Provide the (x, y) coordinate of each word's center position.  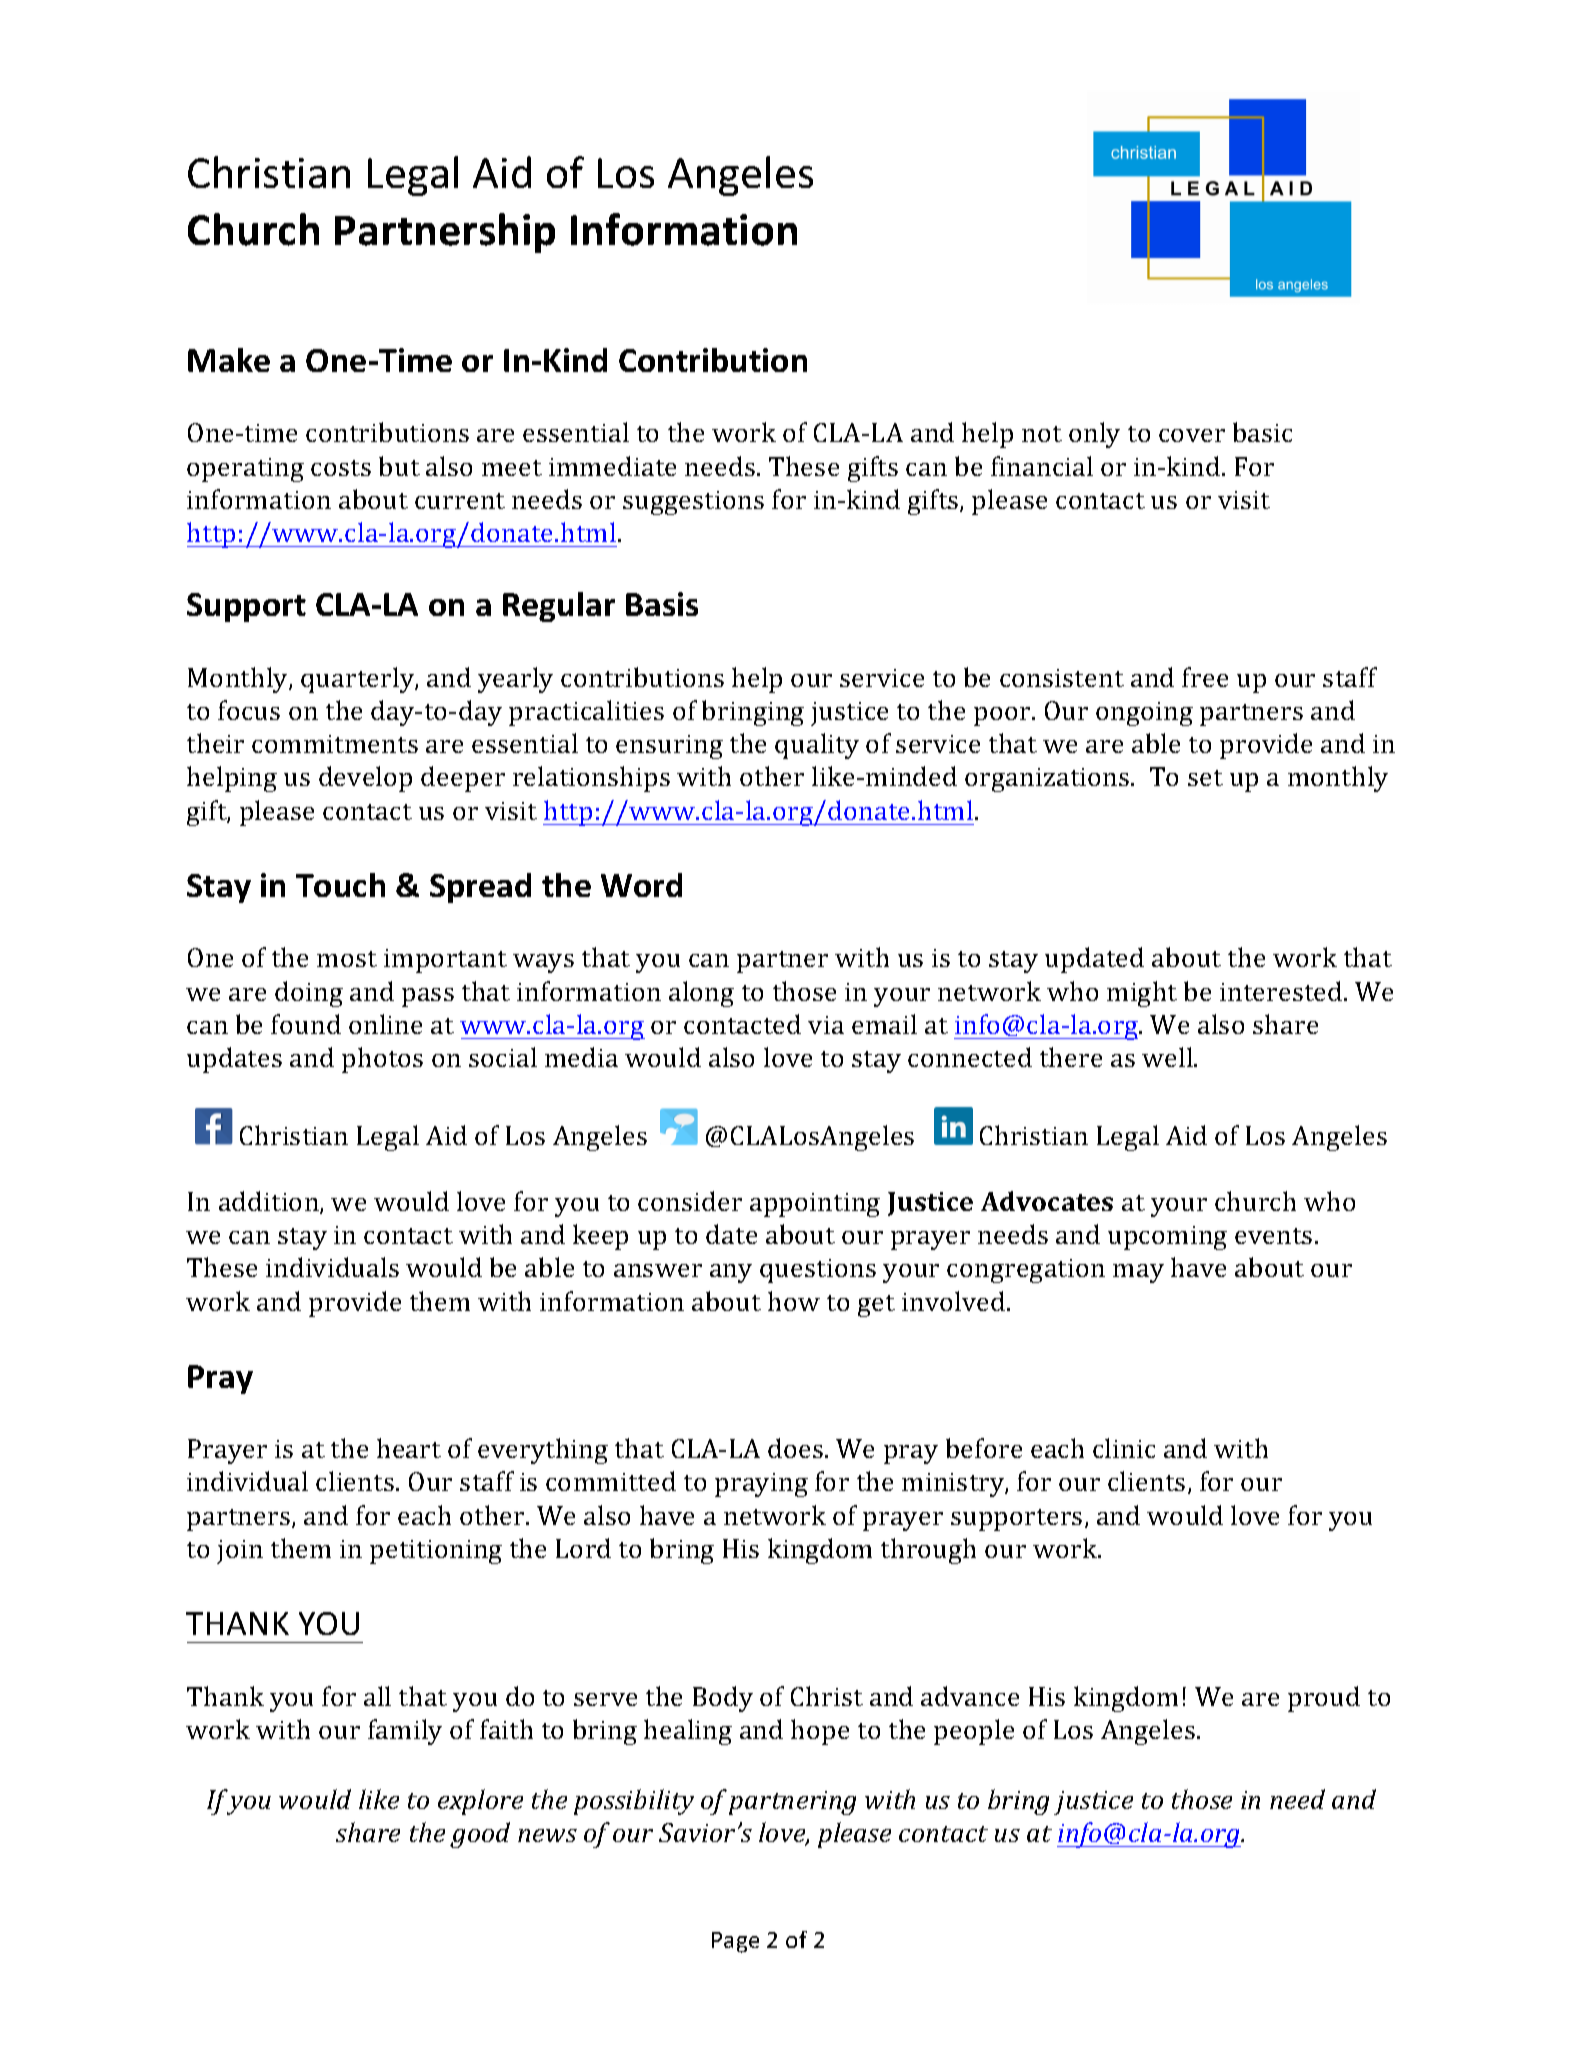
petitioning (436, 1552)
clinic (1124, 1448)
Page (735, 1942)
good (480, 1835)
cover (1192, 435)
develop (365, 779)
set (1205, 778)
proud (1324, 1699)
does (795, 1448)
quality (817, 746)
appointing (815, 1205)
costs (341, 468)
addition (270, 1202)
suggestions (693, 503)
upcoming (1167, 1238)
